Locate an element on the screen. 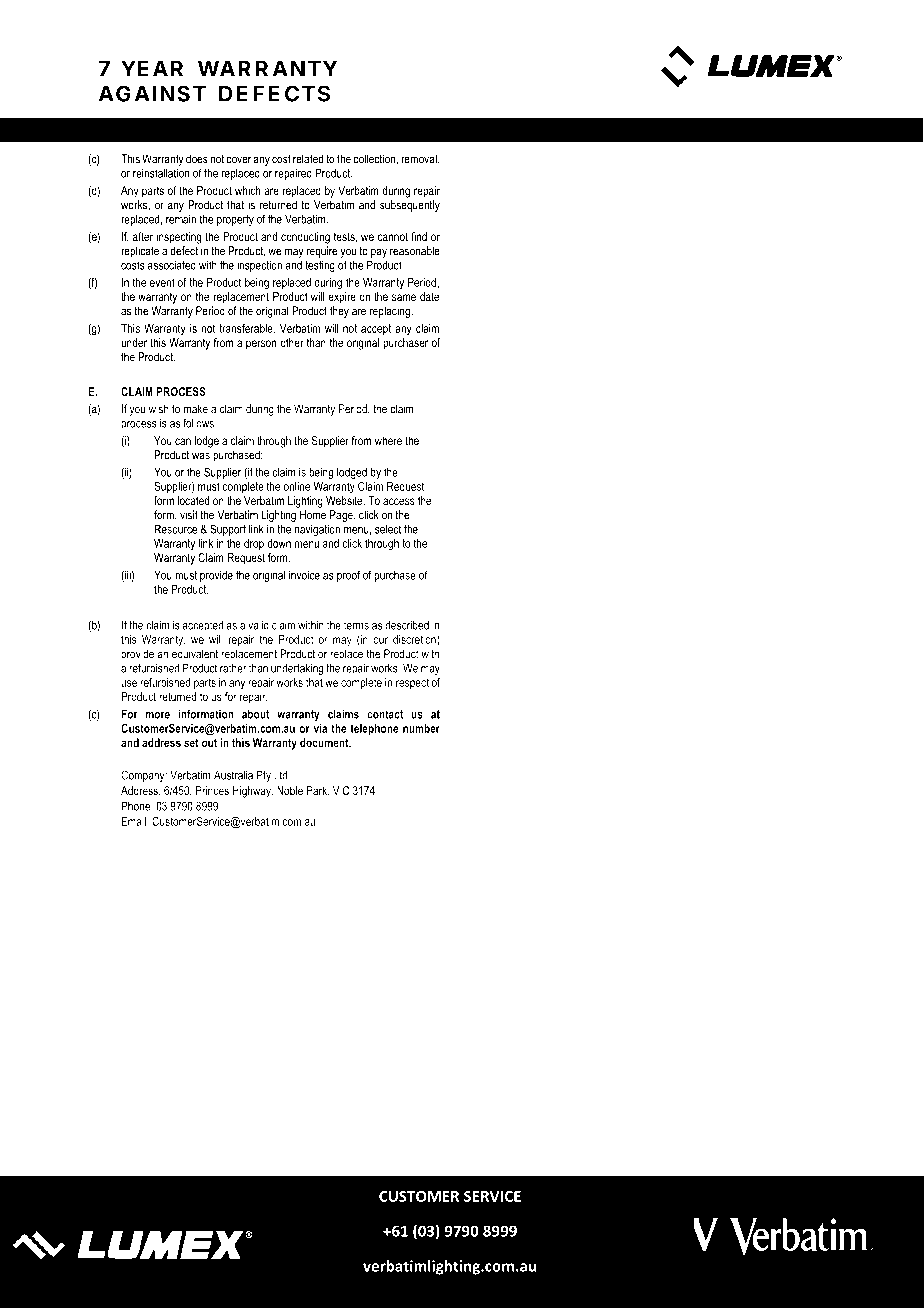 This screenshot has height=1308, width=924. where is located at coordinates (388, 440).
